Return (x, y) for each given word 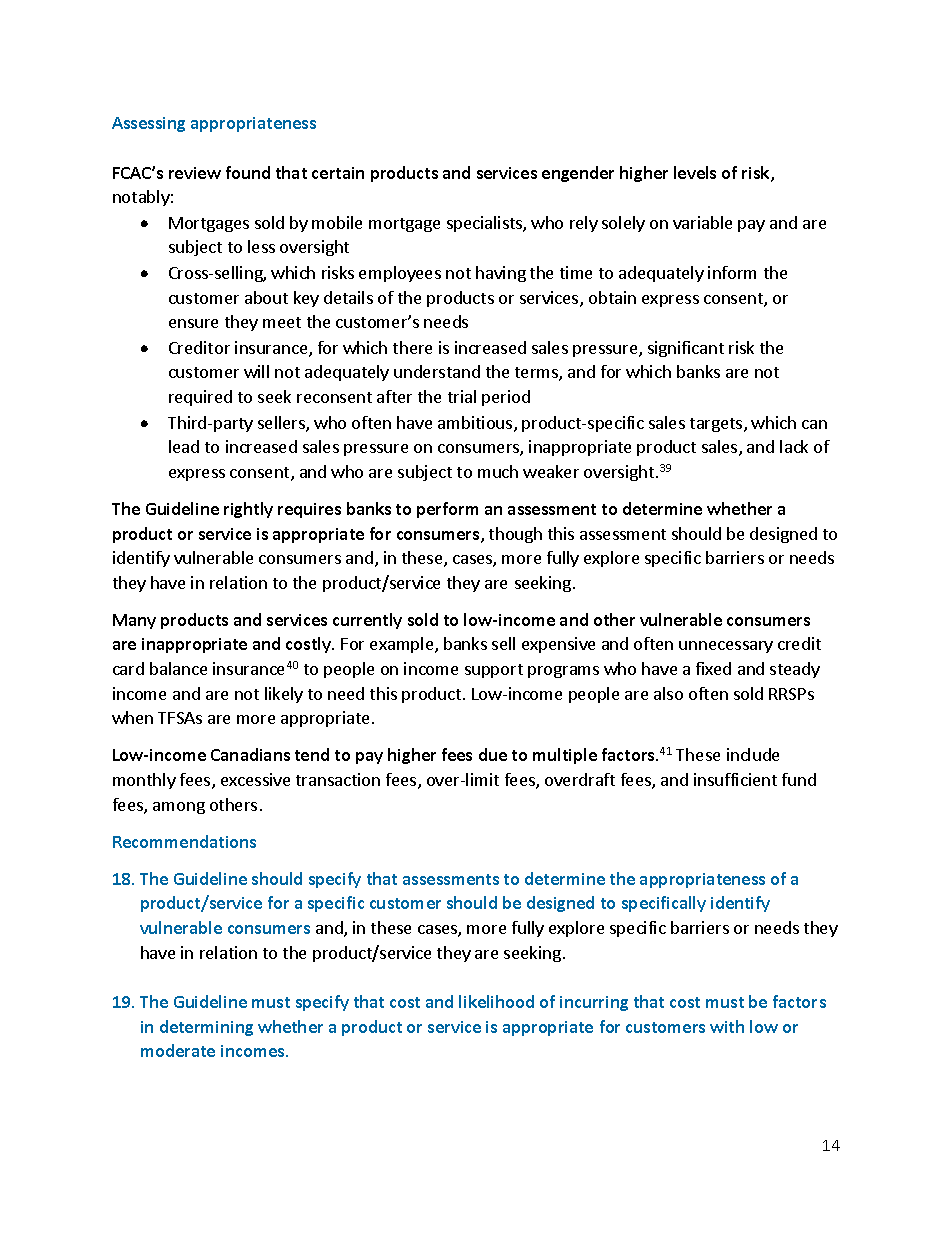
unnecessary (726, 647)
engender (578, 174)
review (195, 173)
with (727, 1026)
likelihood (496, 1001)
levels (695, 172)
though (515, 535)
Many (134, 621)
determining (206, 1028)
